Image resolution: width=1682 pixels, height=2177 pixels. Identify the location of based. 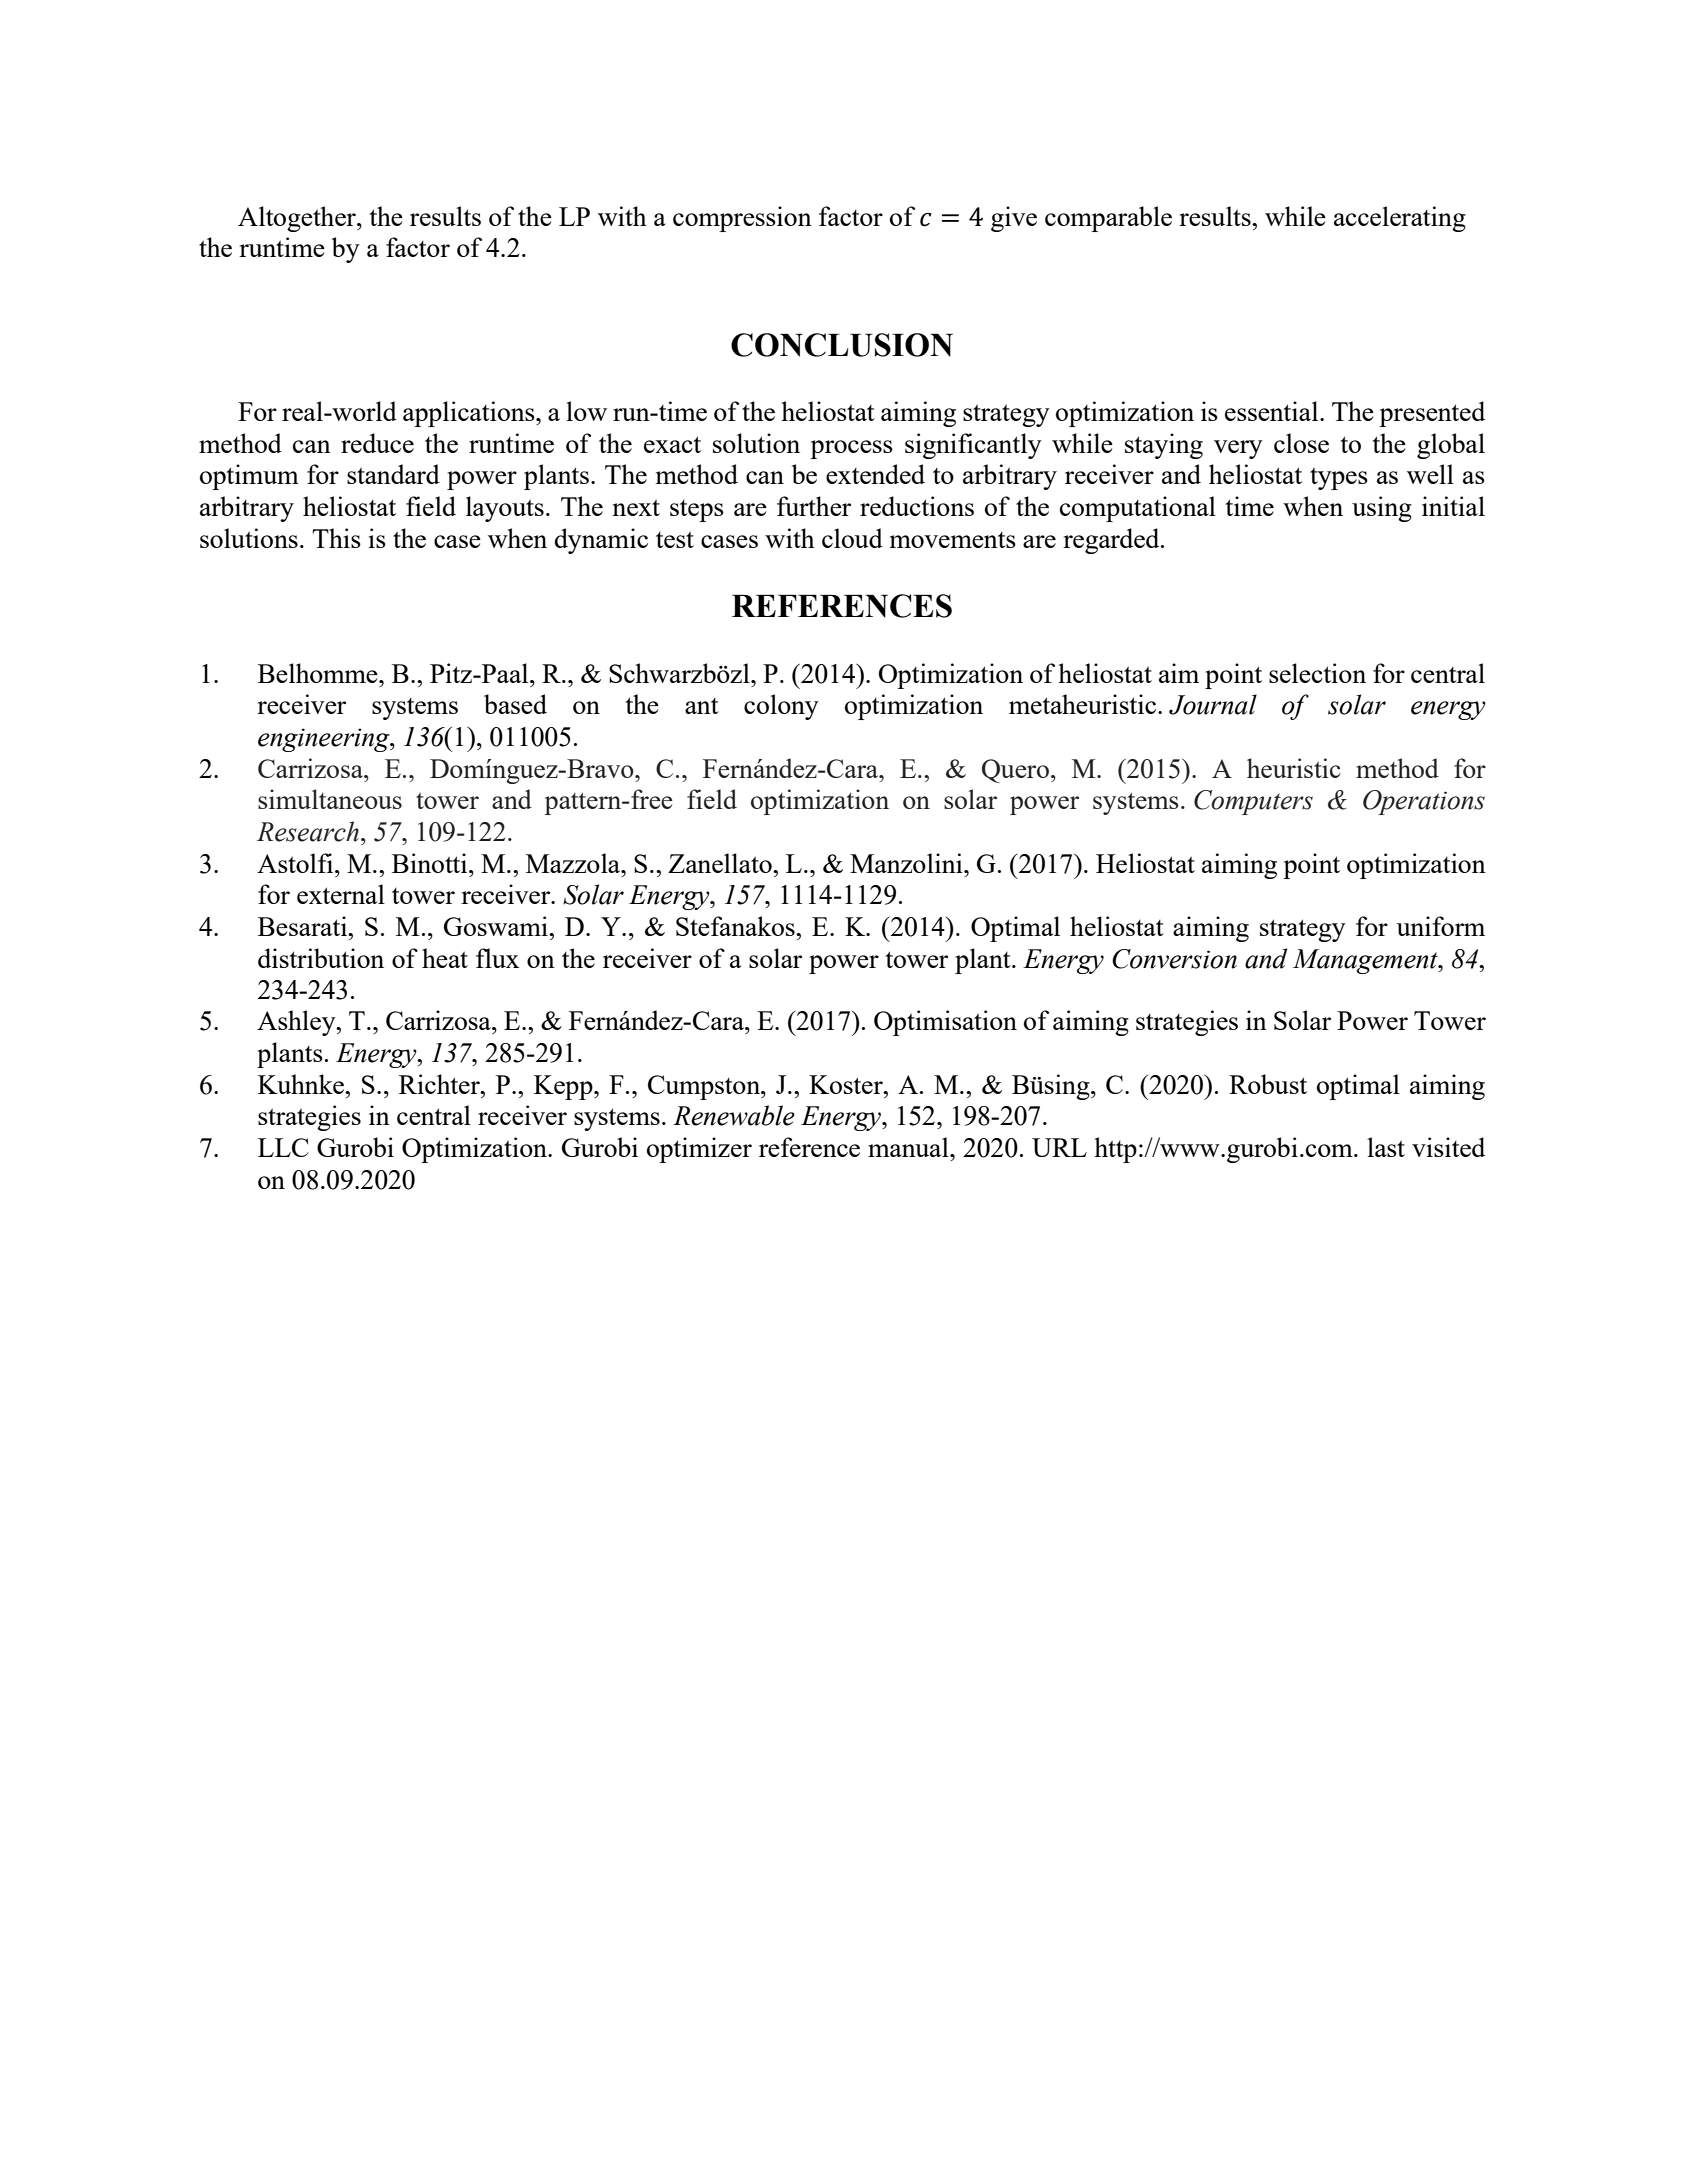
(515, 704).
